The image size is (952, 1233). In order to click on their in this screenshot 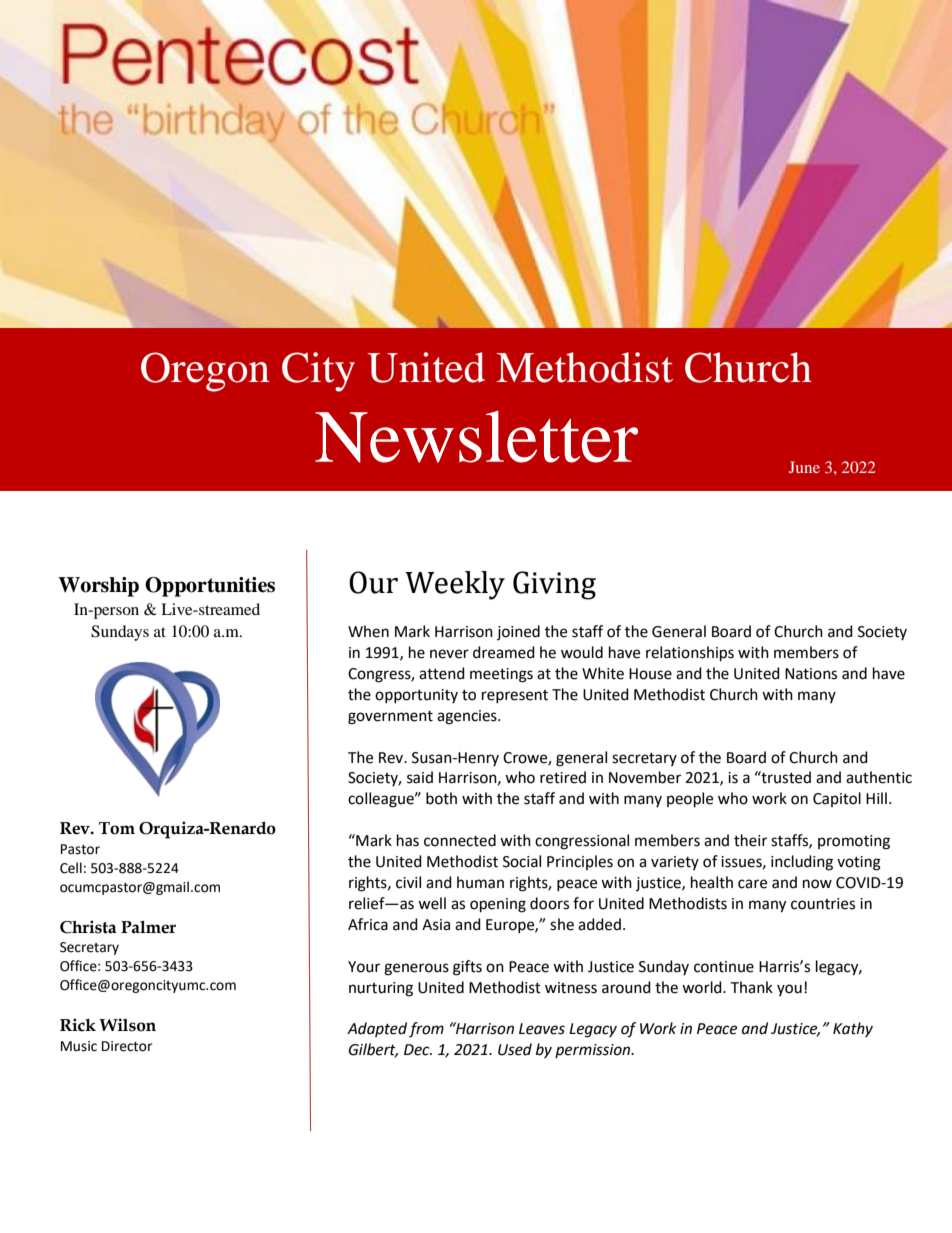, I will do `click(750, 840)`.
